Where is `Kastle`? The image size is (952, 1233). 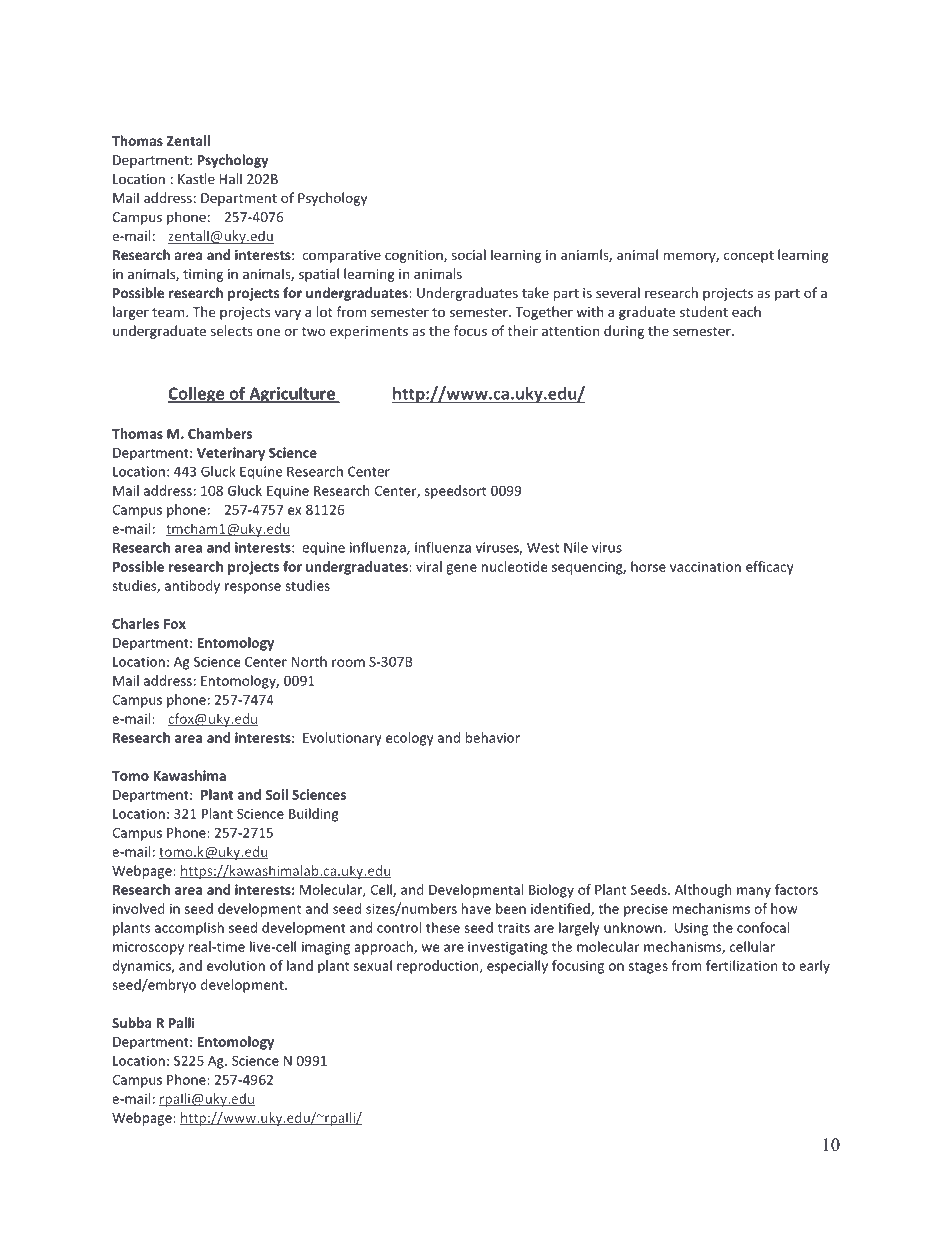
Kastle is located at coordinates (196, 178).
